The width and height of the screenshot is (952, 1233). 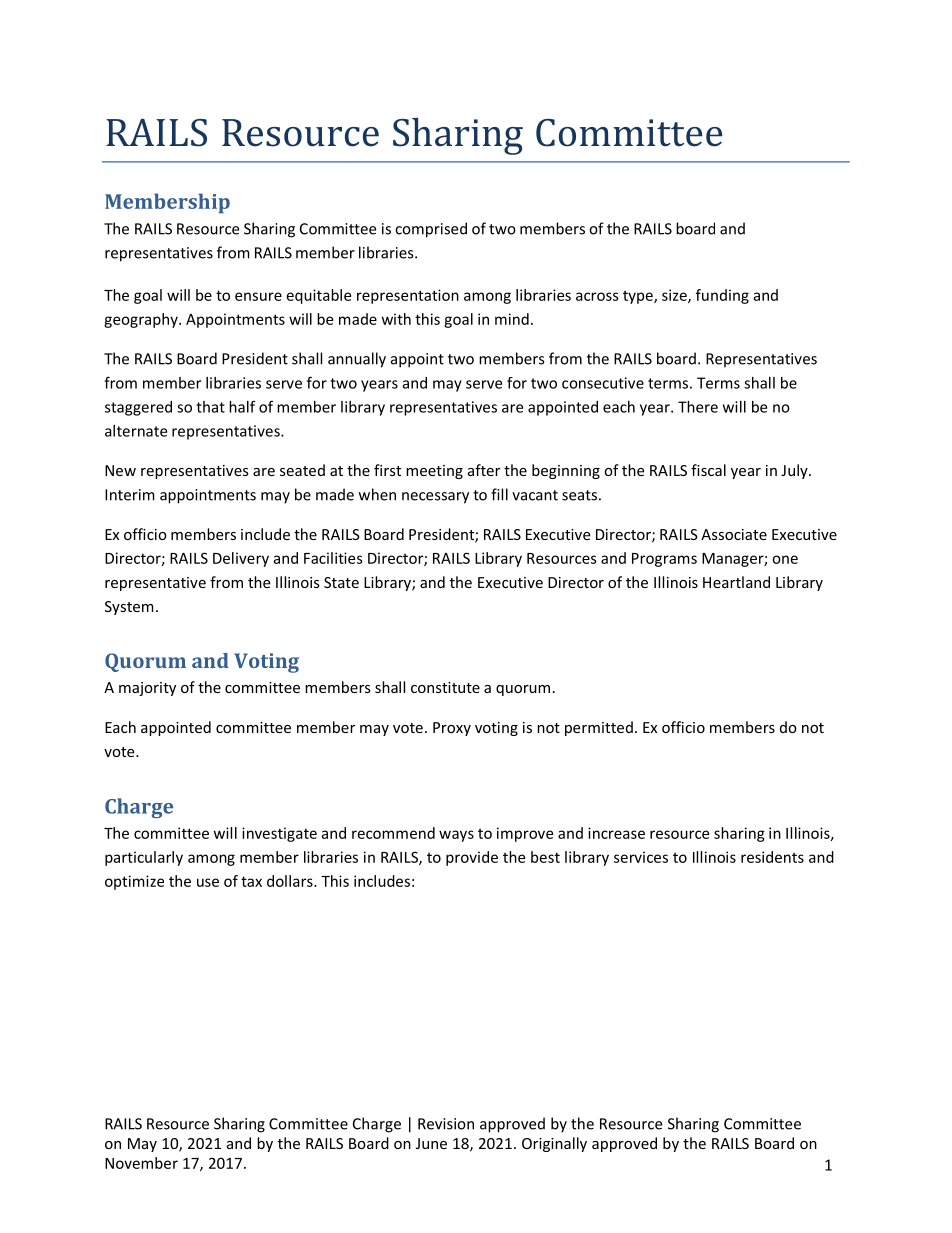 I want to click on November, so click(x=141, y=1163).
